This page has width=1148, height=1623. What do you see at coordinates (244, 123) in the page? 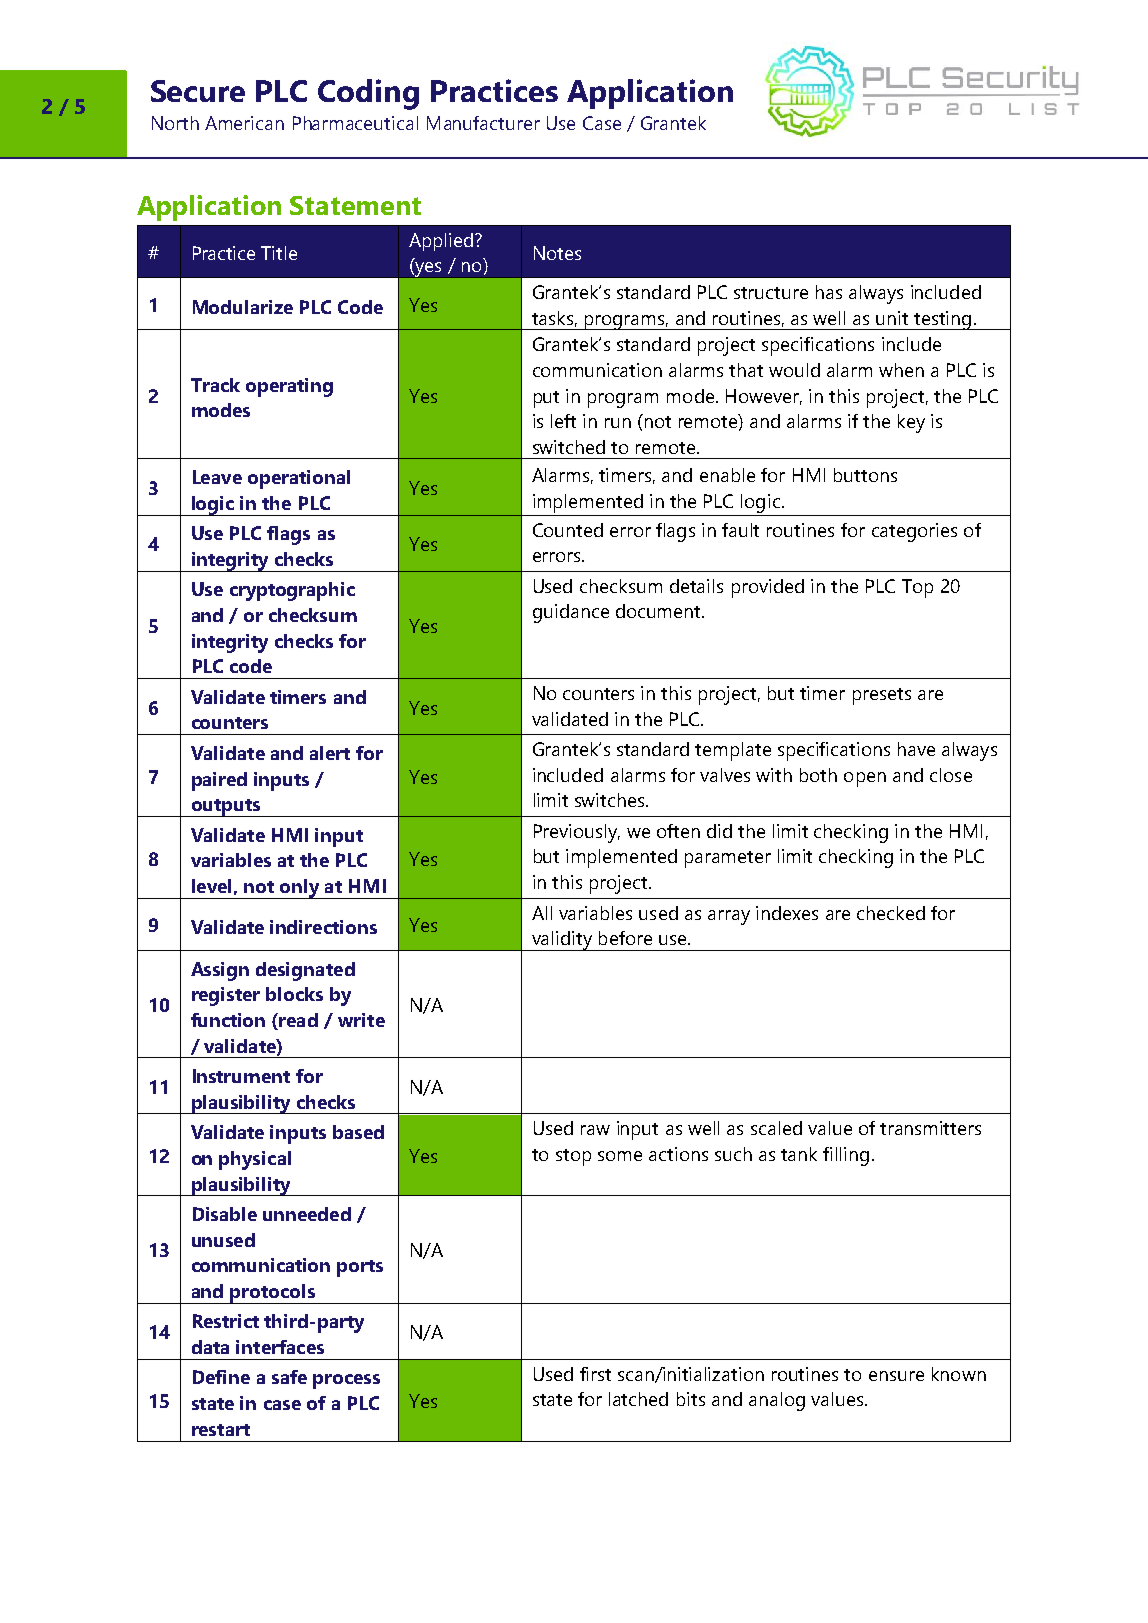
I see `American` at bounding box center [244, 123].
